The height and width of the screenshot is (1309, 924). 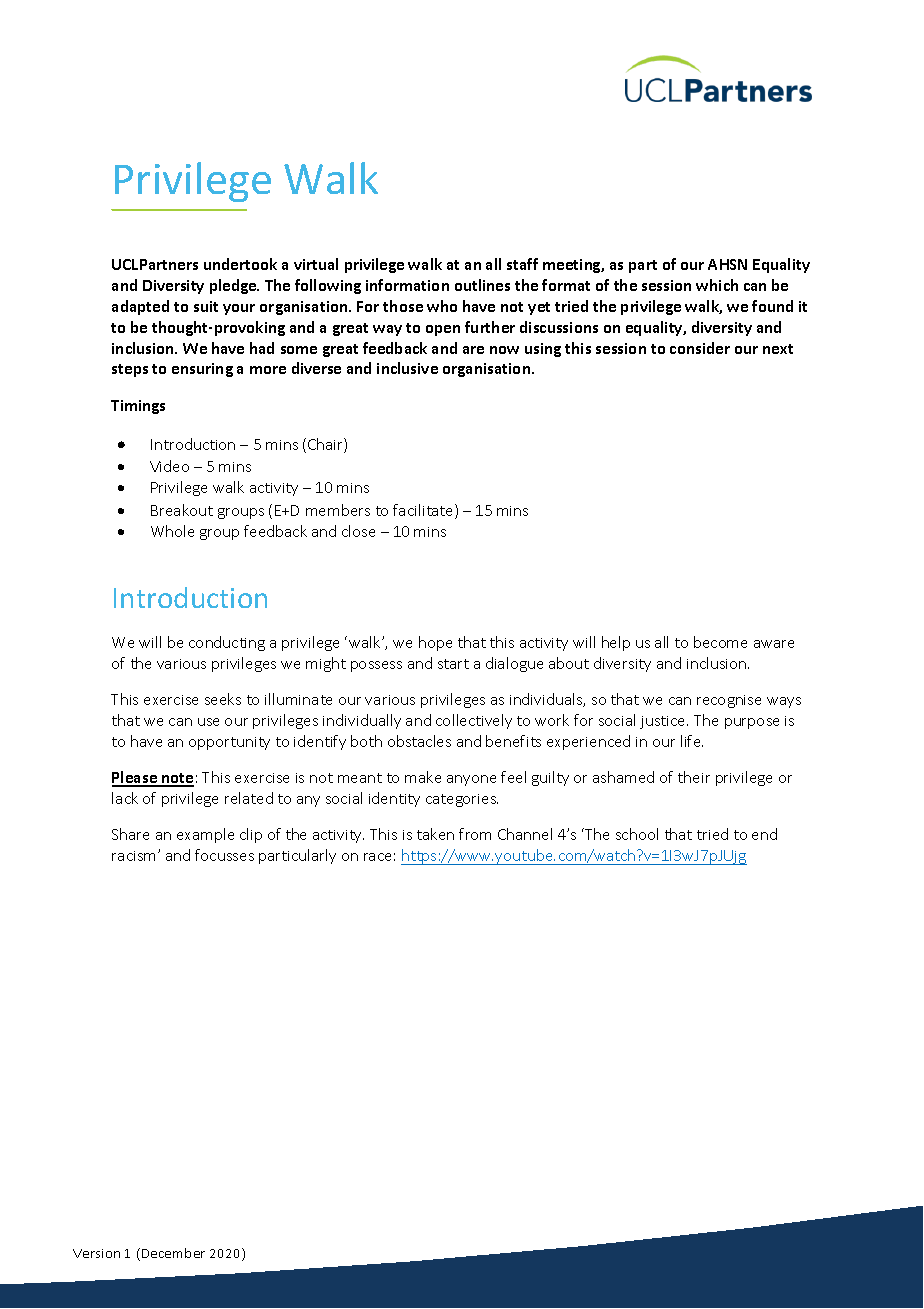 I want to click on those, so click(x=403, y=306).
